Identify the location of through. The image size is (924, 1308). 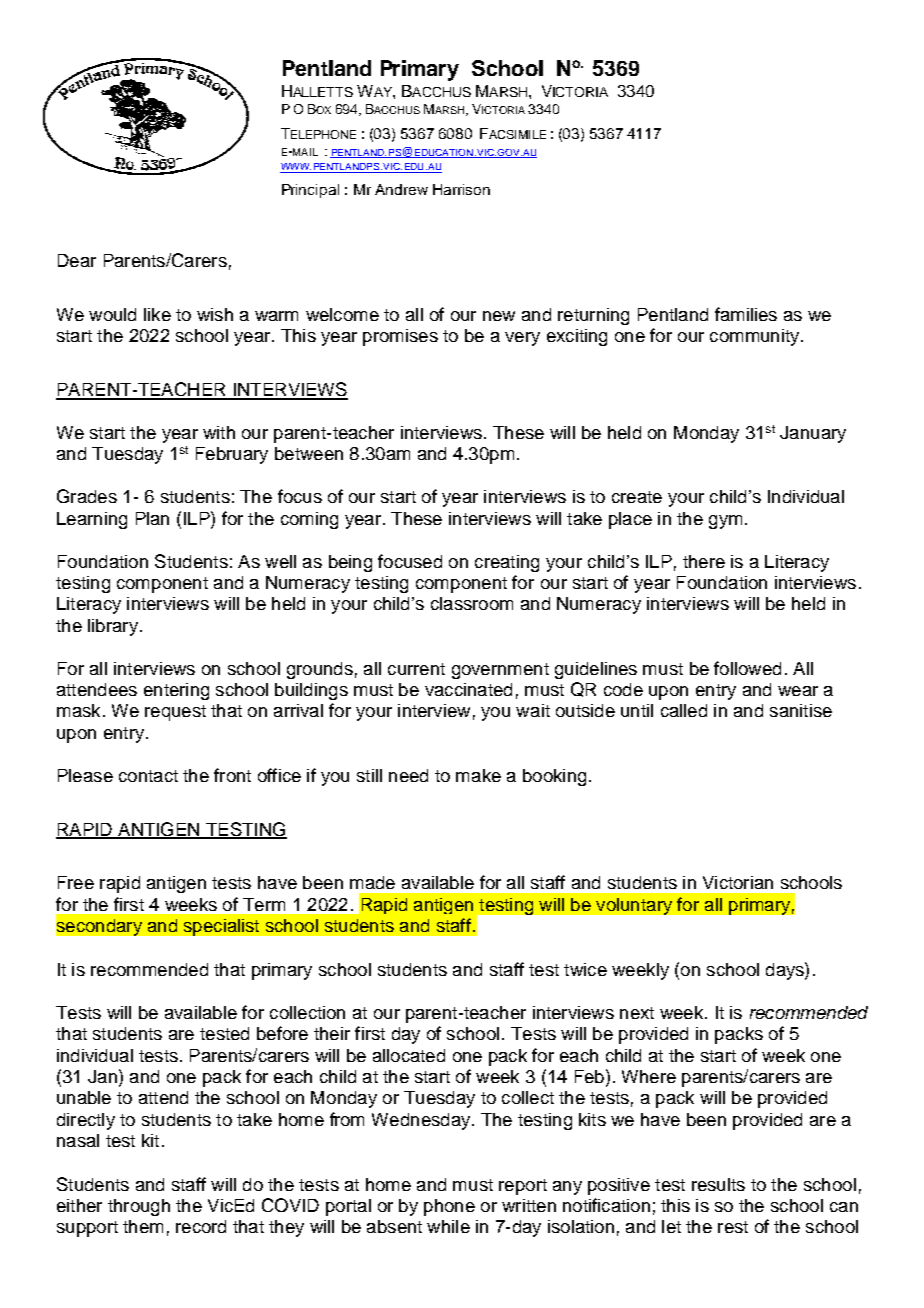
(139, 1207).
